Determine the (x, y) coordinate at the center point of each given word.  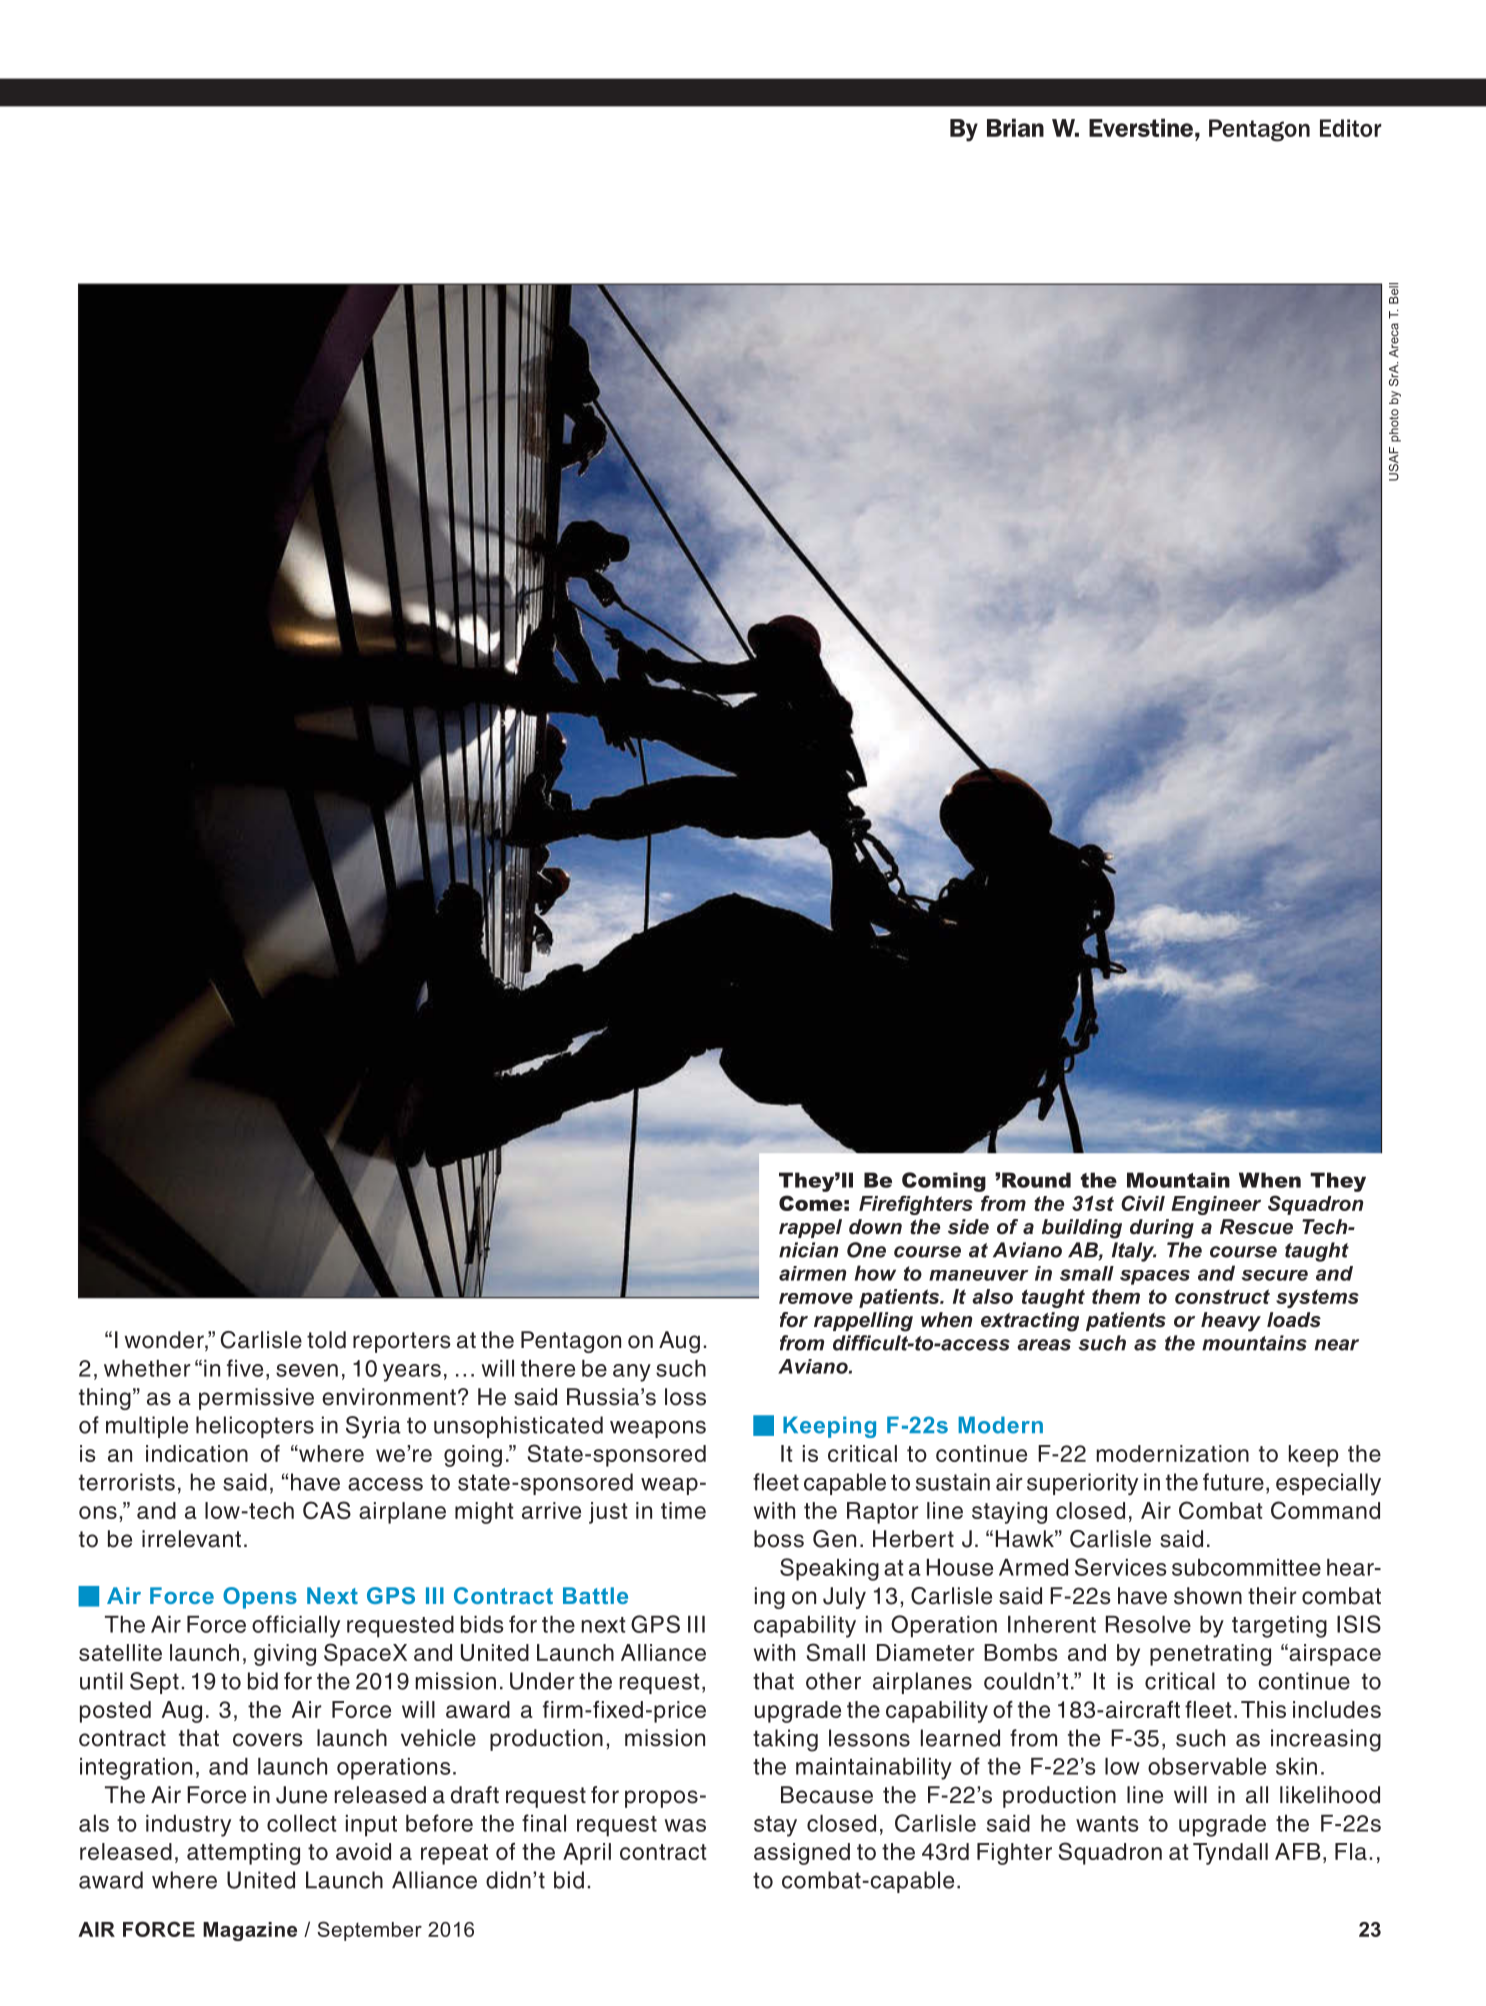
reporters (402, 1342)
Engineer (1216, 1205)
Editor (1350, 128)
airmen (812, 1273)
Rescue (1256, 1227)
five (245, 1368)
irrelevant (191, 1539)
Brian (1015, 127)
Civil (1143, 1203)
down (875, 1226)
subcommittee (1246, 1567)
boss (779, 1539)
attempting (243, 1854)
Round (1036, 1180)
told (326, 1340)
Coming (944, 1182)
